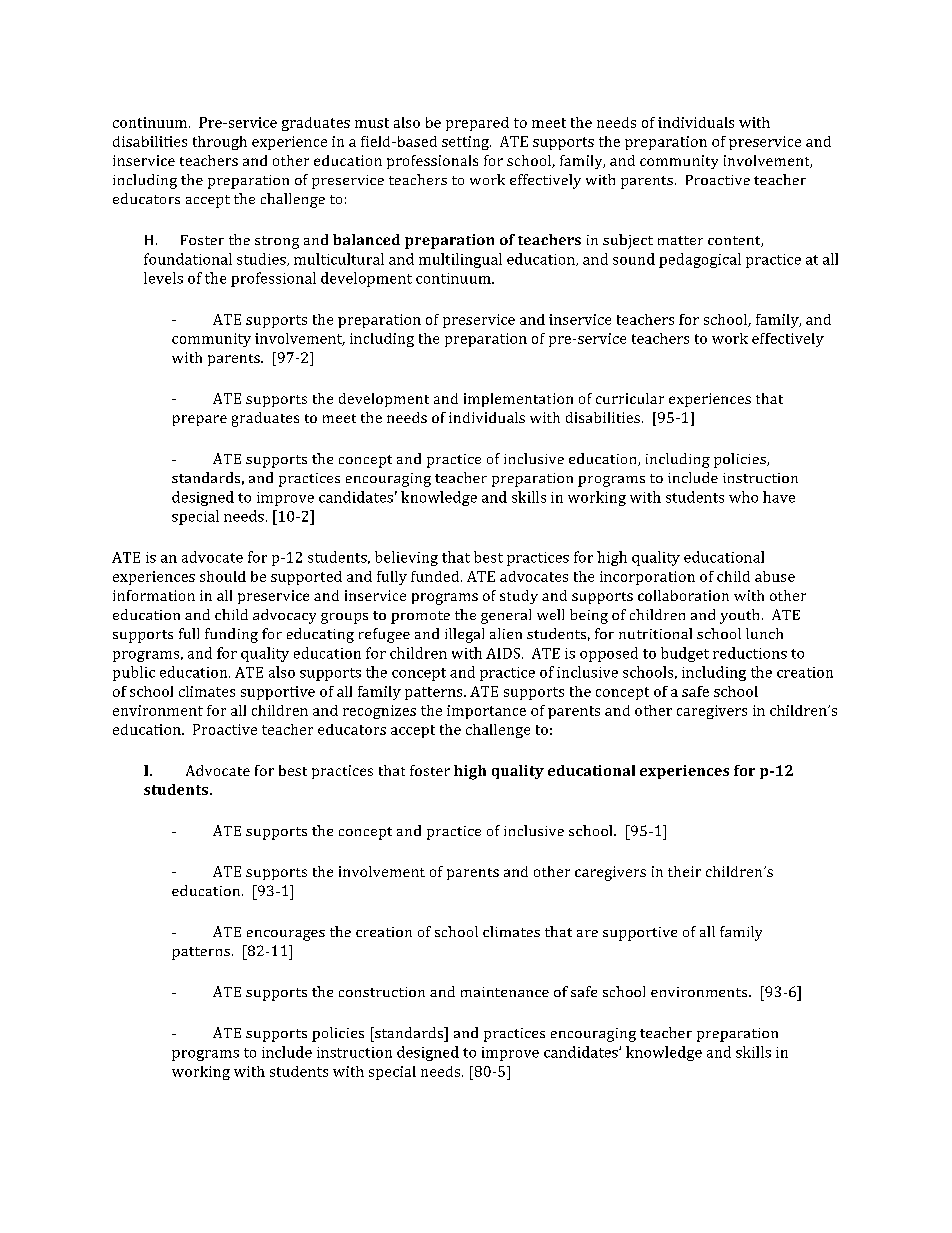 Image resolution: width=952 pixels, height=1233 pixels. What do you see at coordinates (460, 260) in the image?
I see `multilingual` at bounding box center [460, 260].
